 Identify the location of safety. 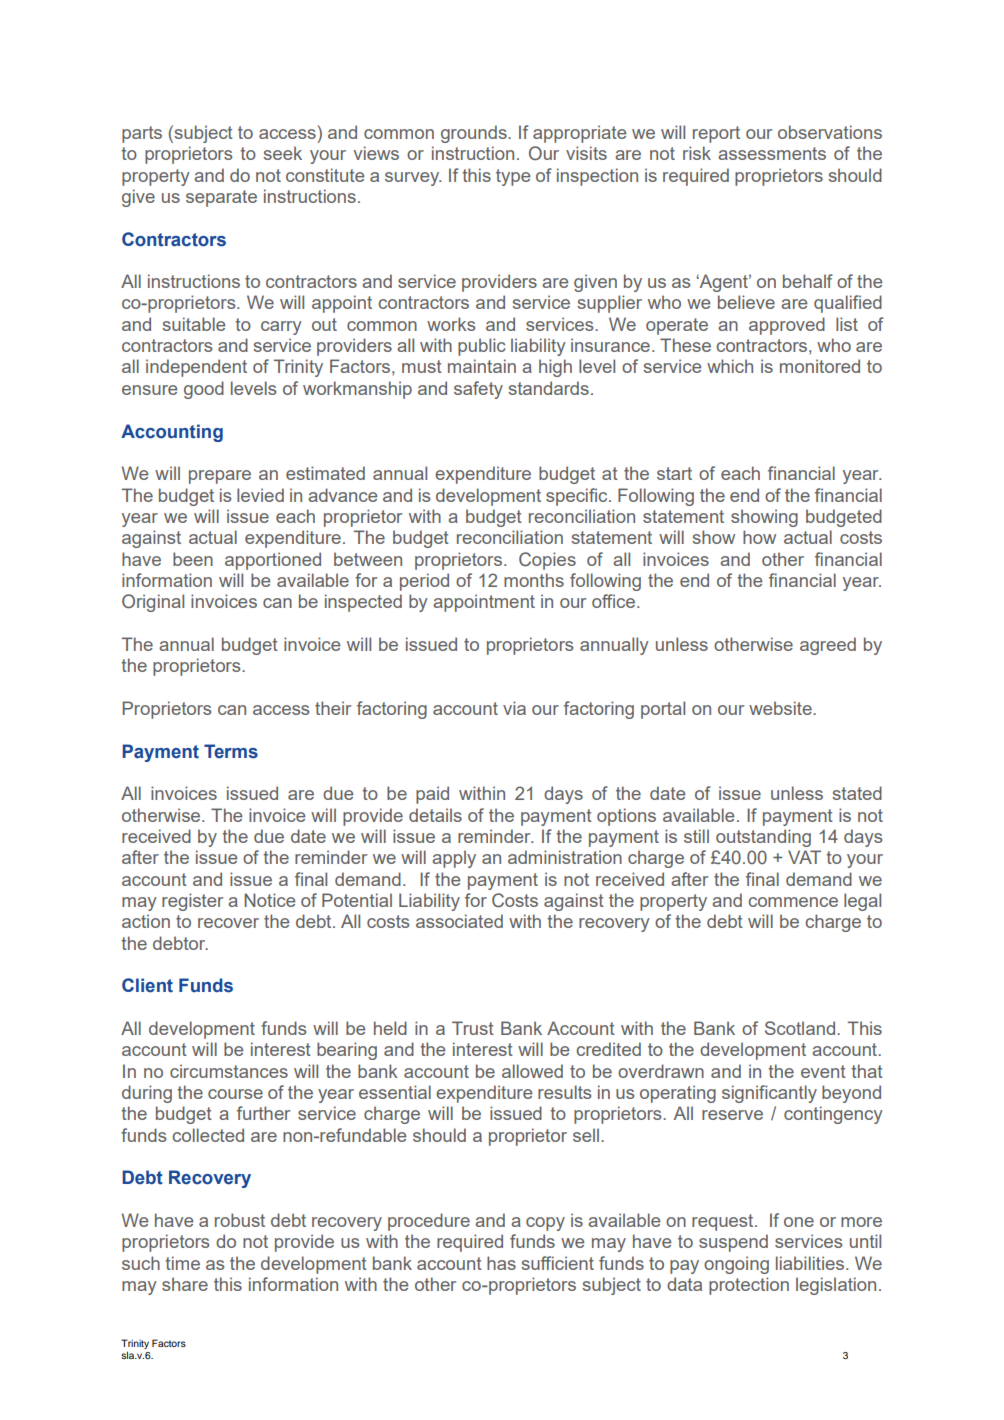
(478, 390).
